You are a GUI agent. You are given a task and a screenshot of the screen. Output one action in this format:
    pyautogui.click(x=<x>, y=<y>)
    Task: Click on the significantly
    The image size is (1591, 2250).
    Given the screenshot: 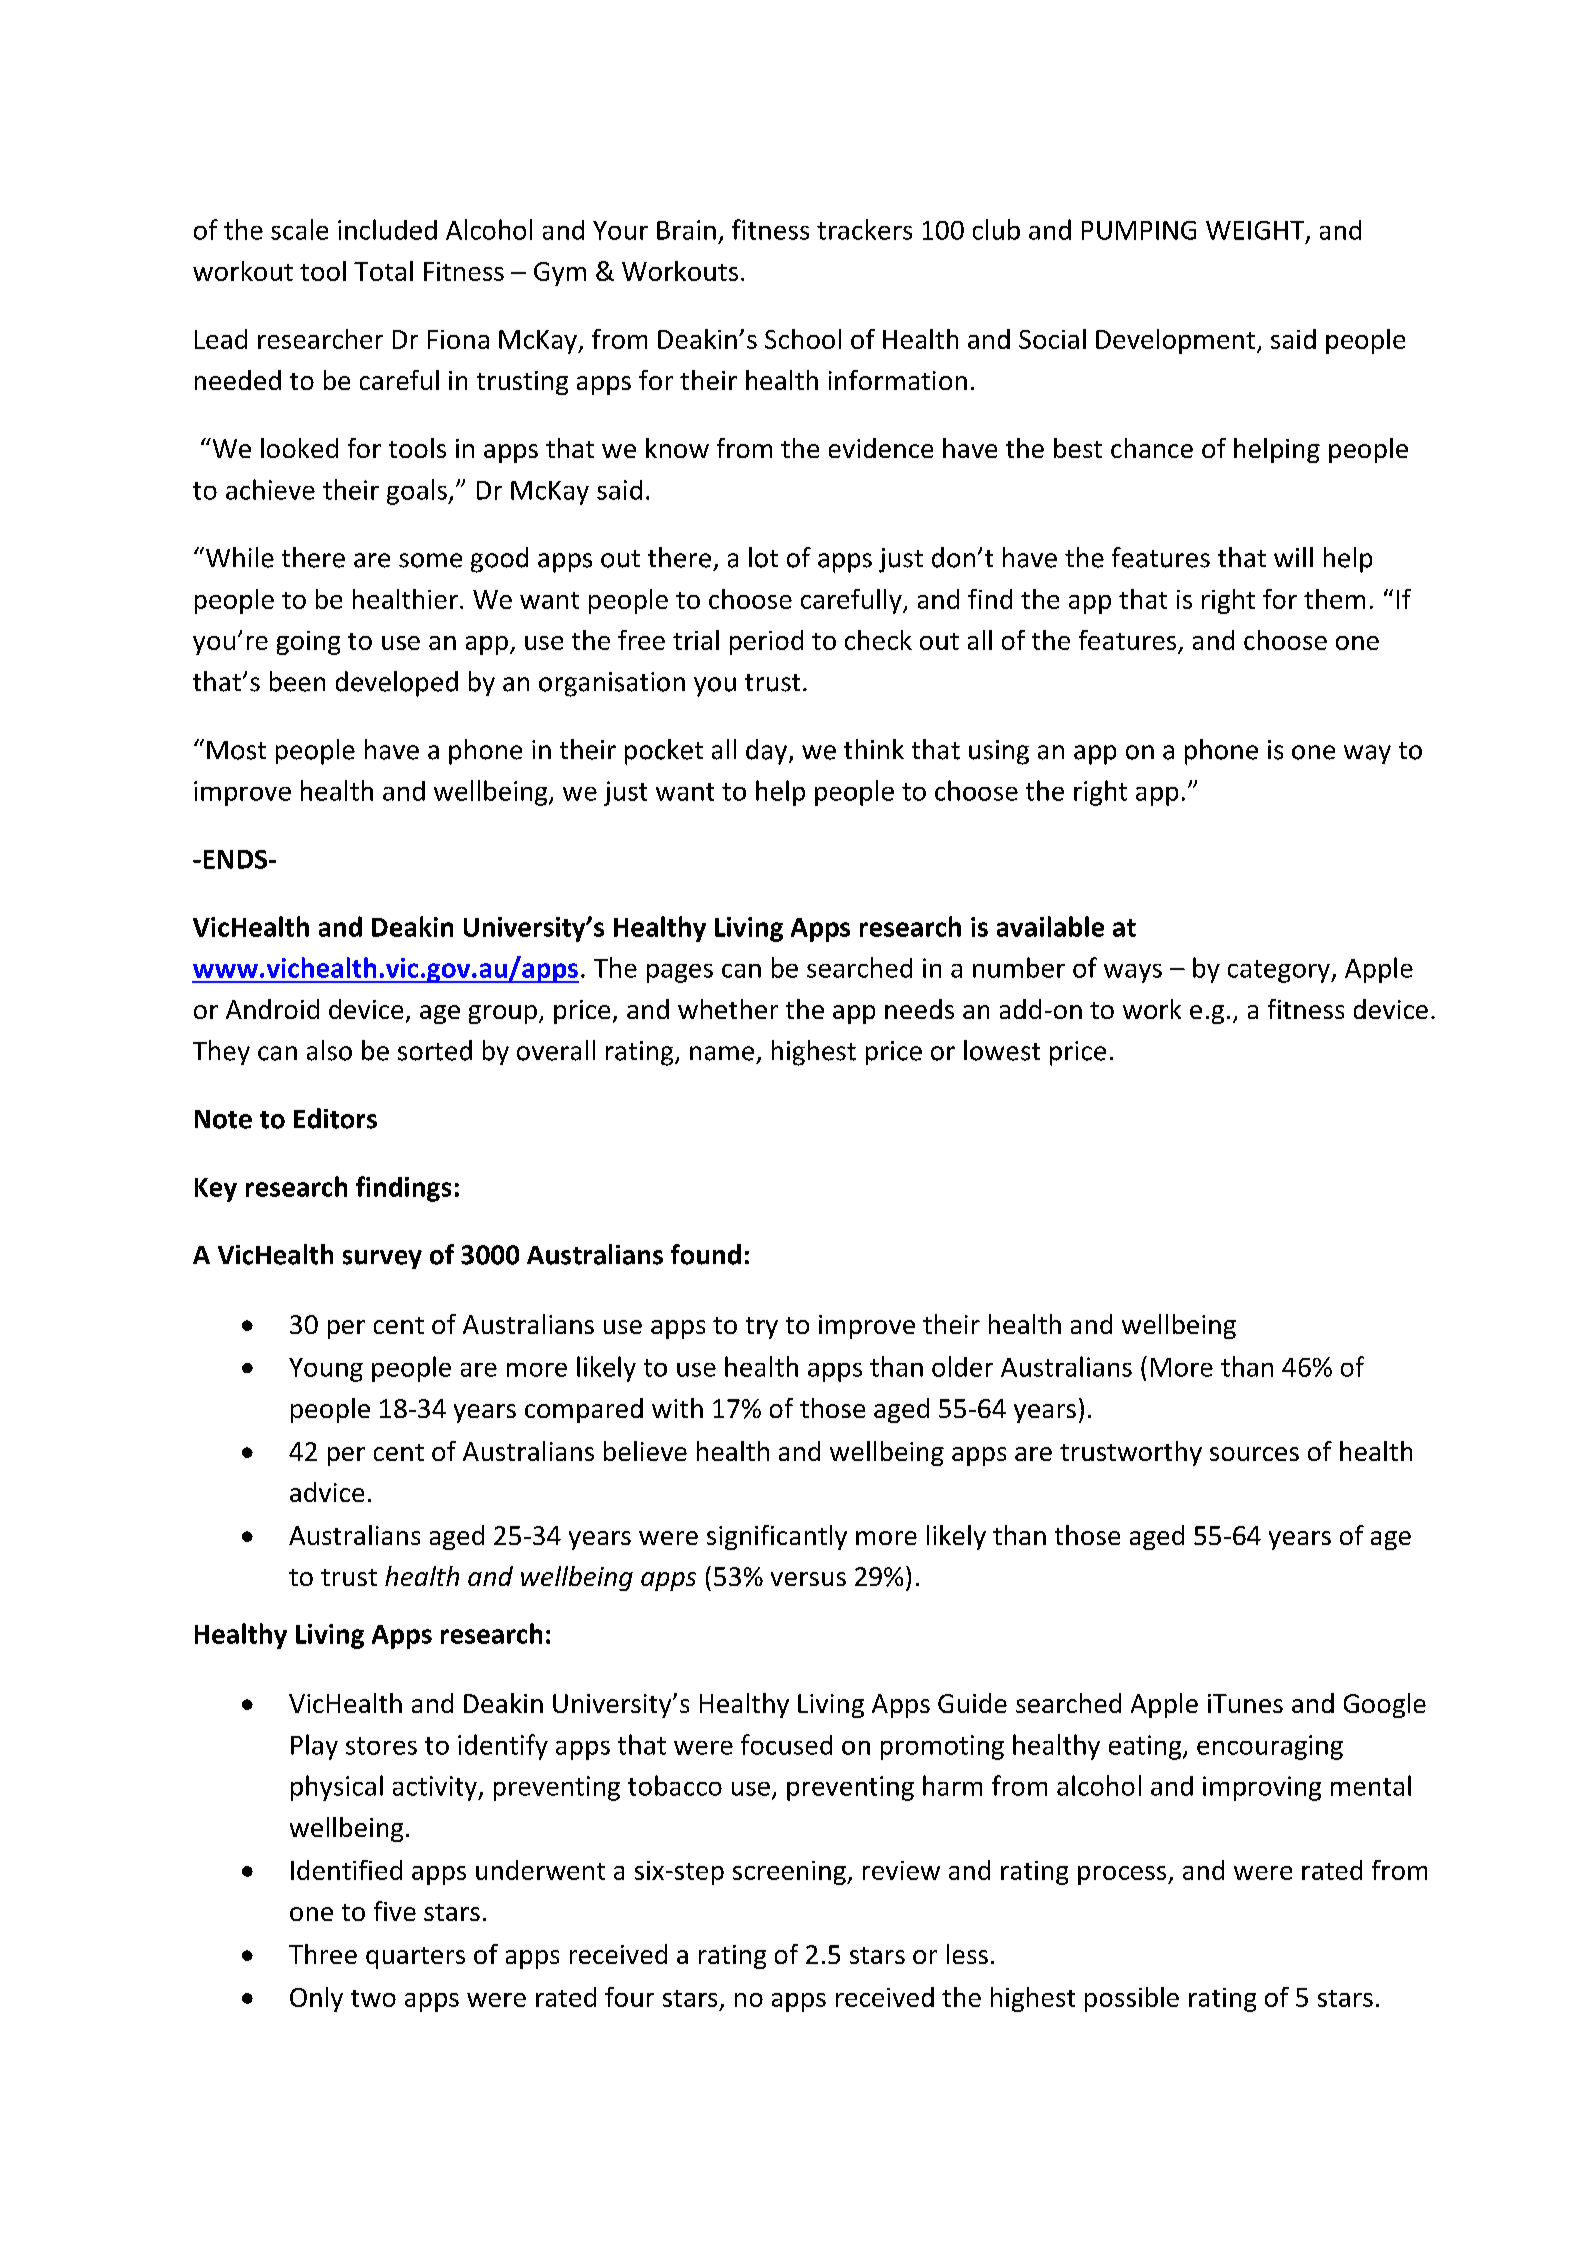 What is the action you would take?
    pyautogui.click(x=777, y=1537)
